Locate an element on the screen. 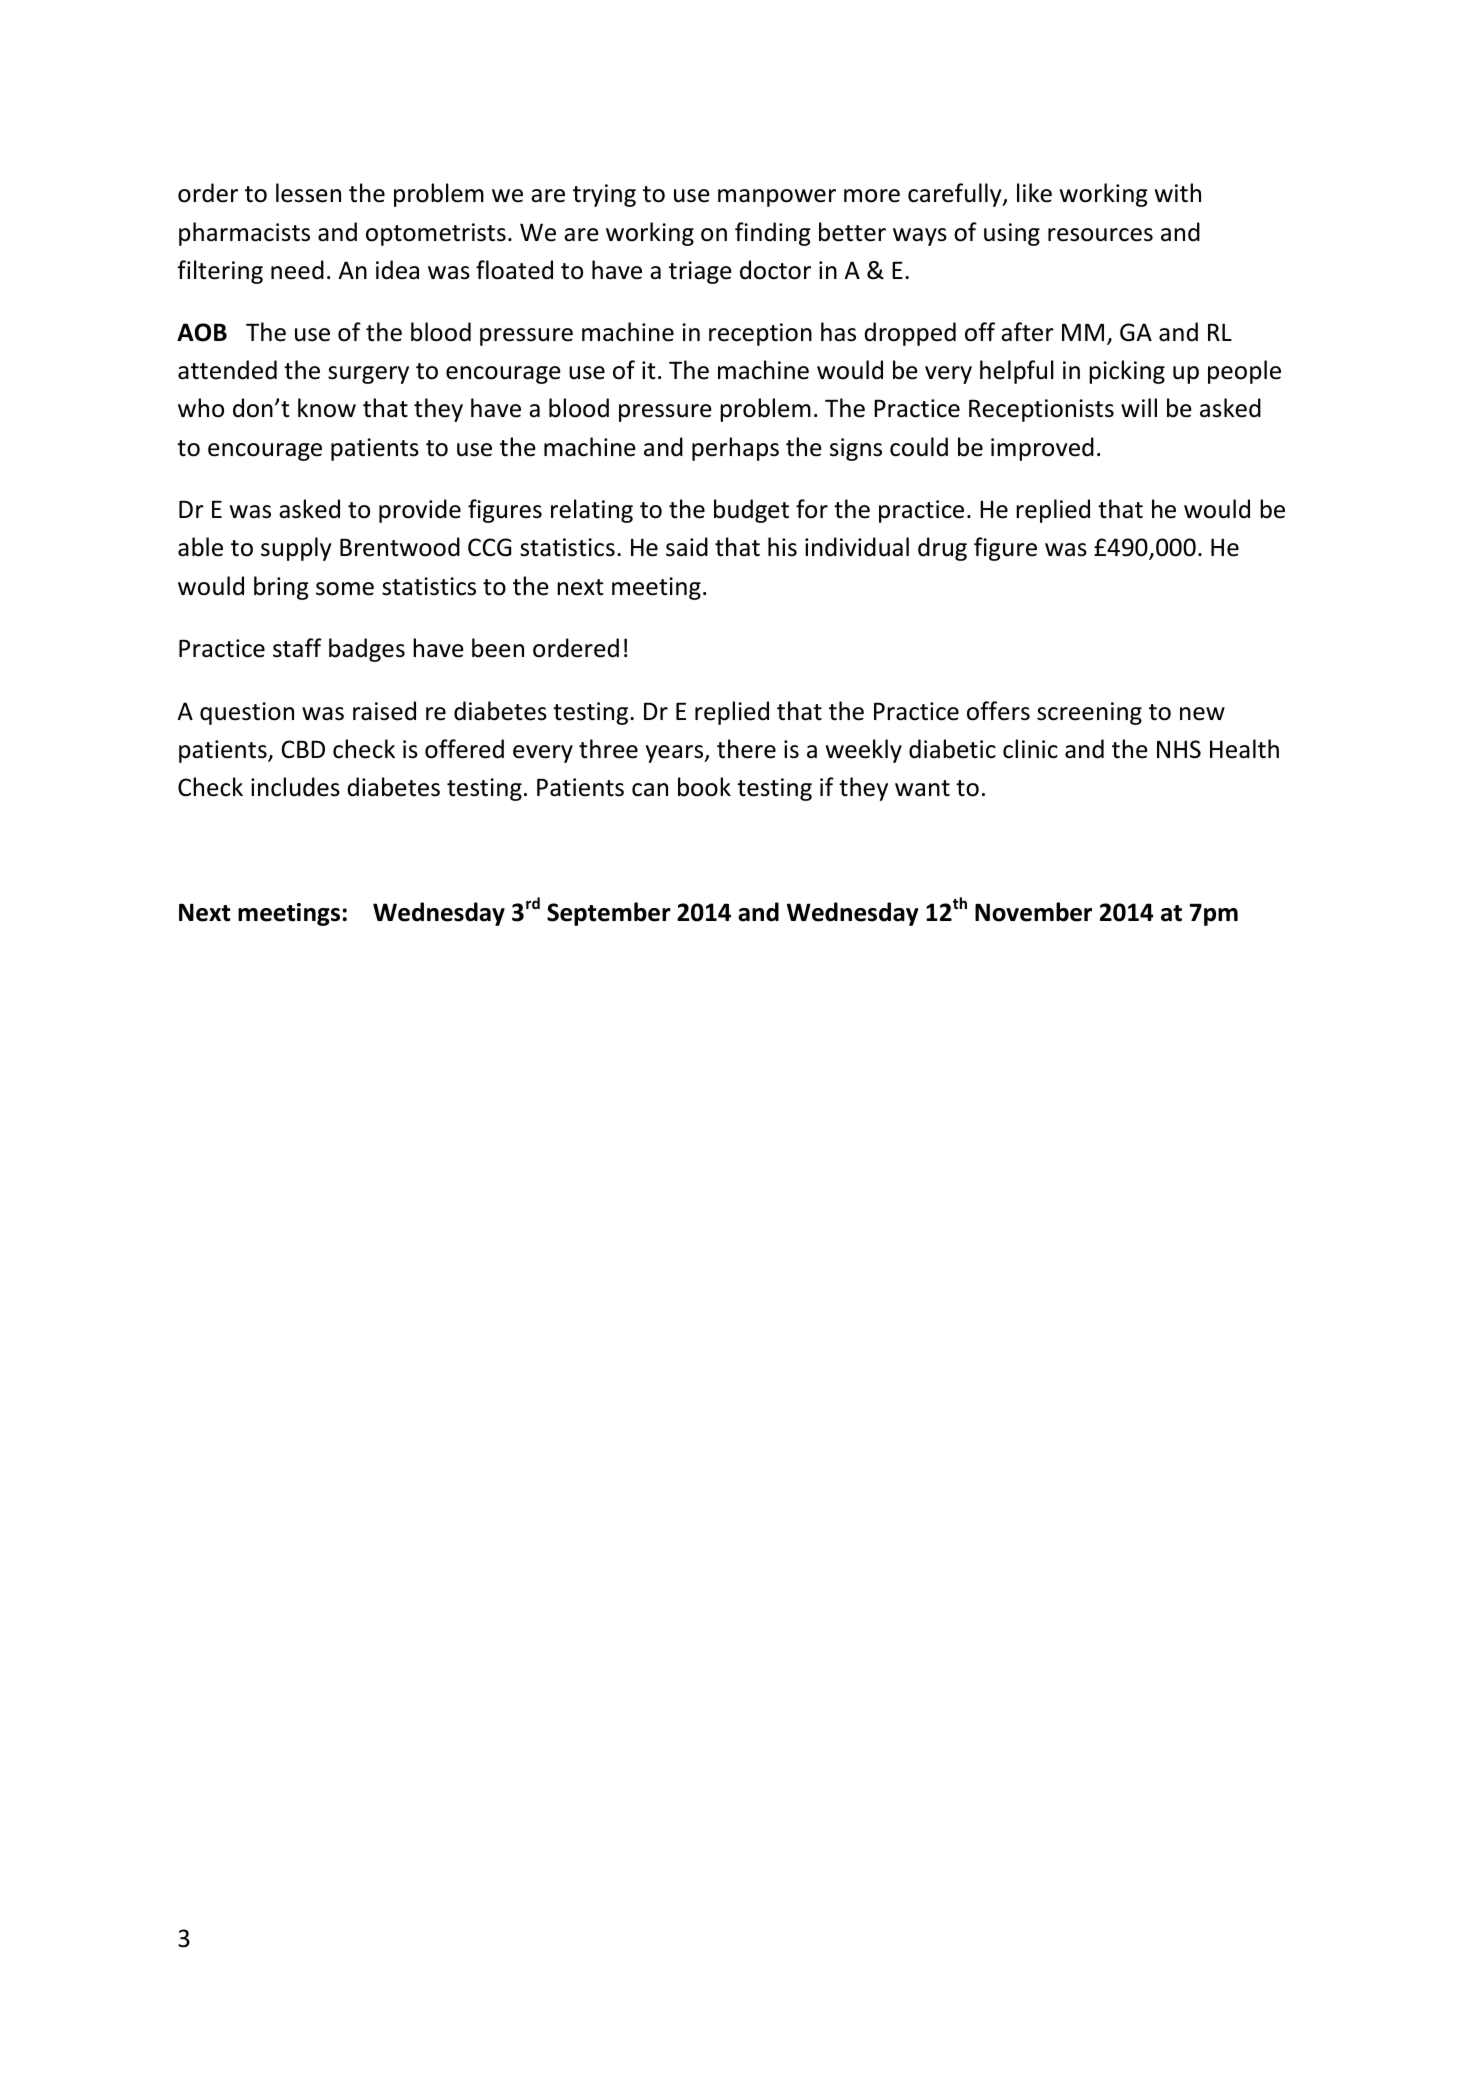 This screenshot has height=2075, width=1467. drug is located at coordinates (942, 549).
